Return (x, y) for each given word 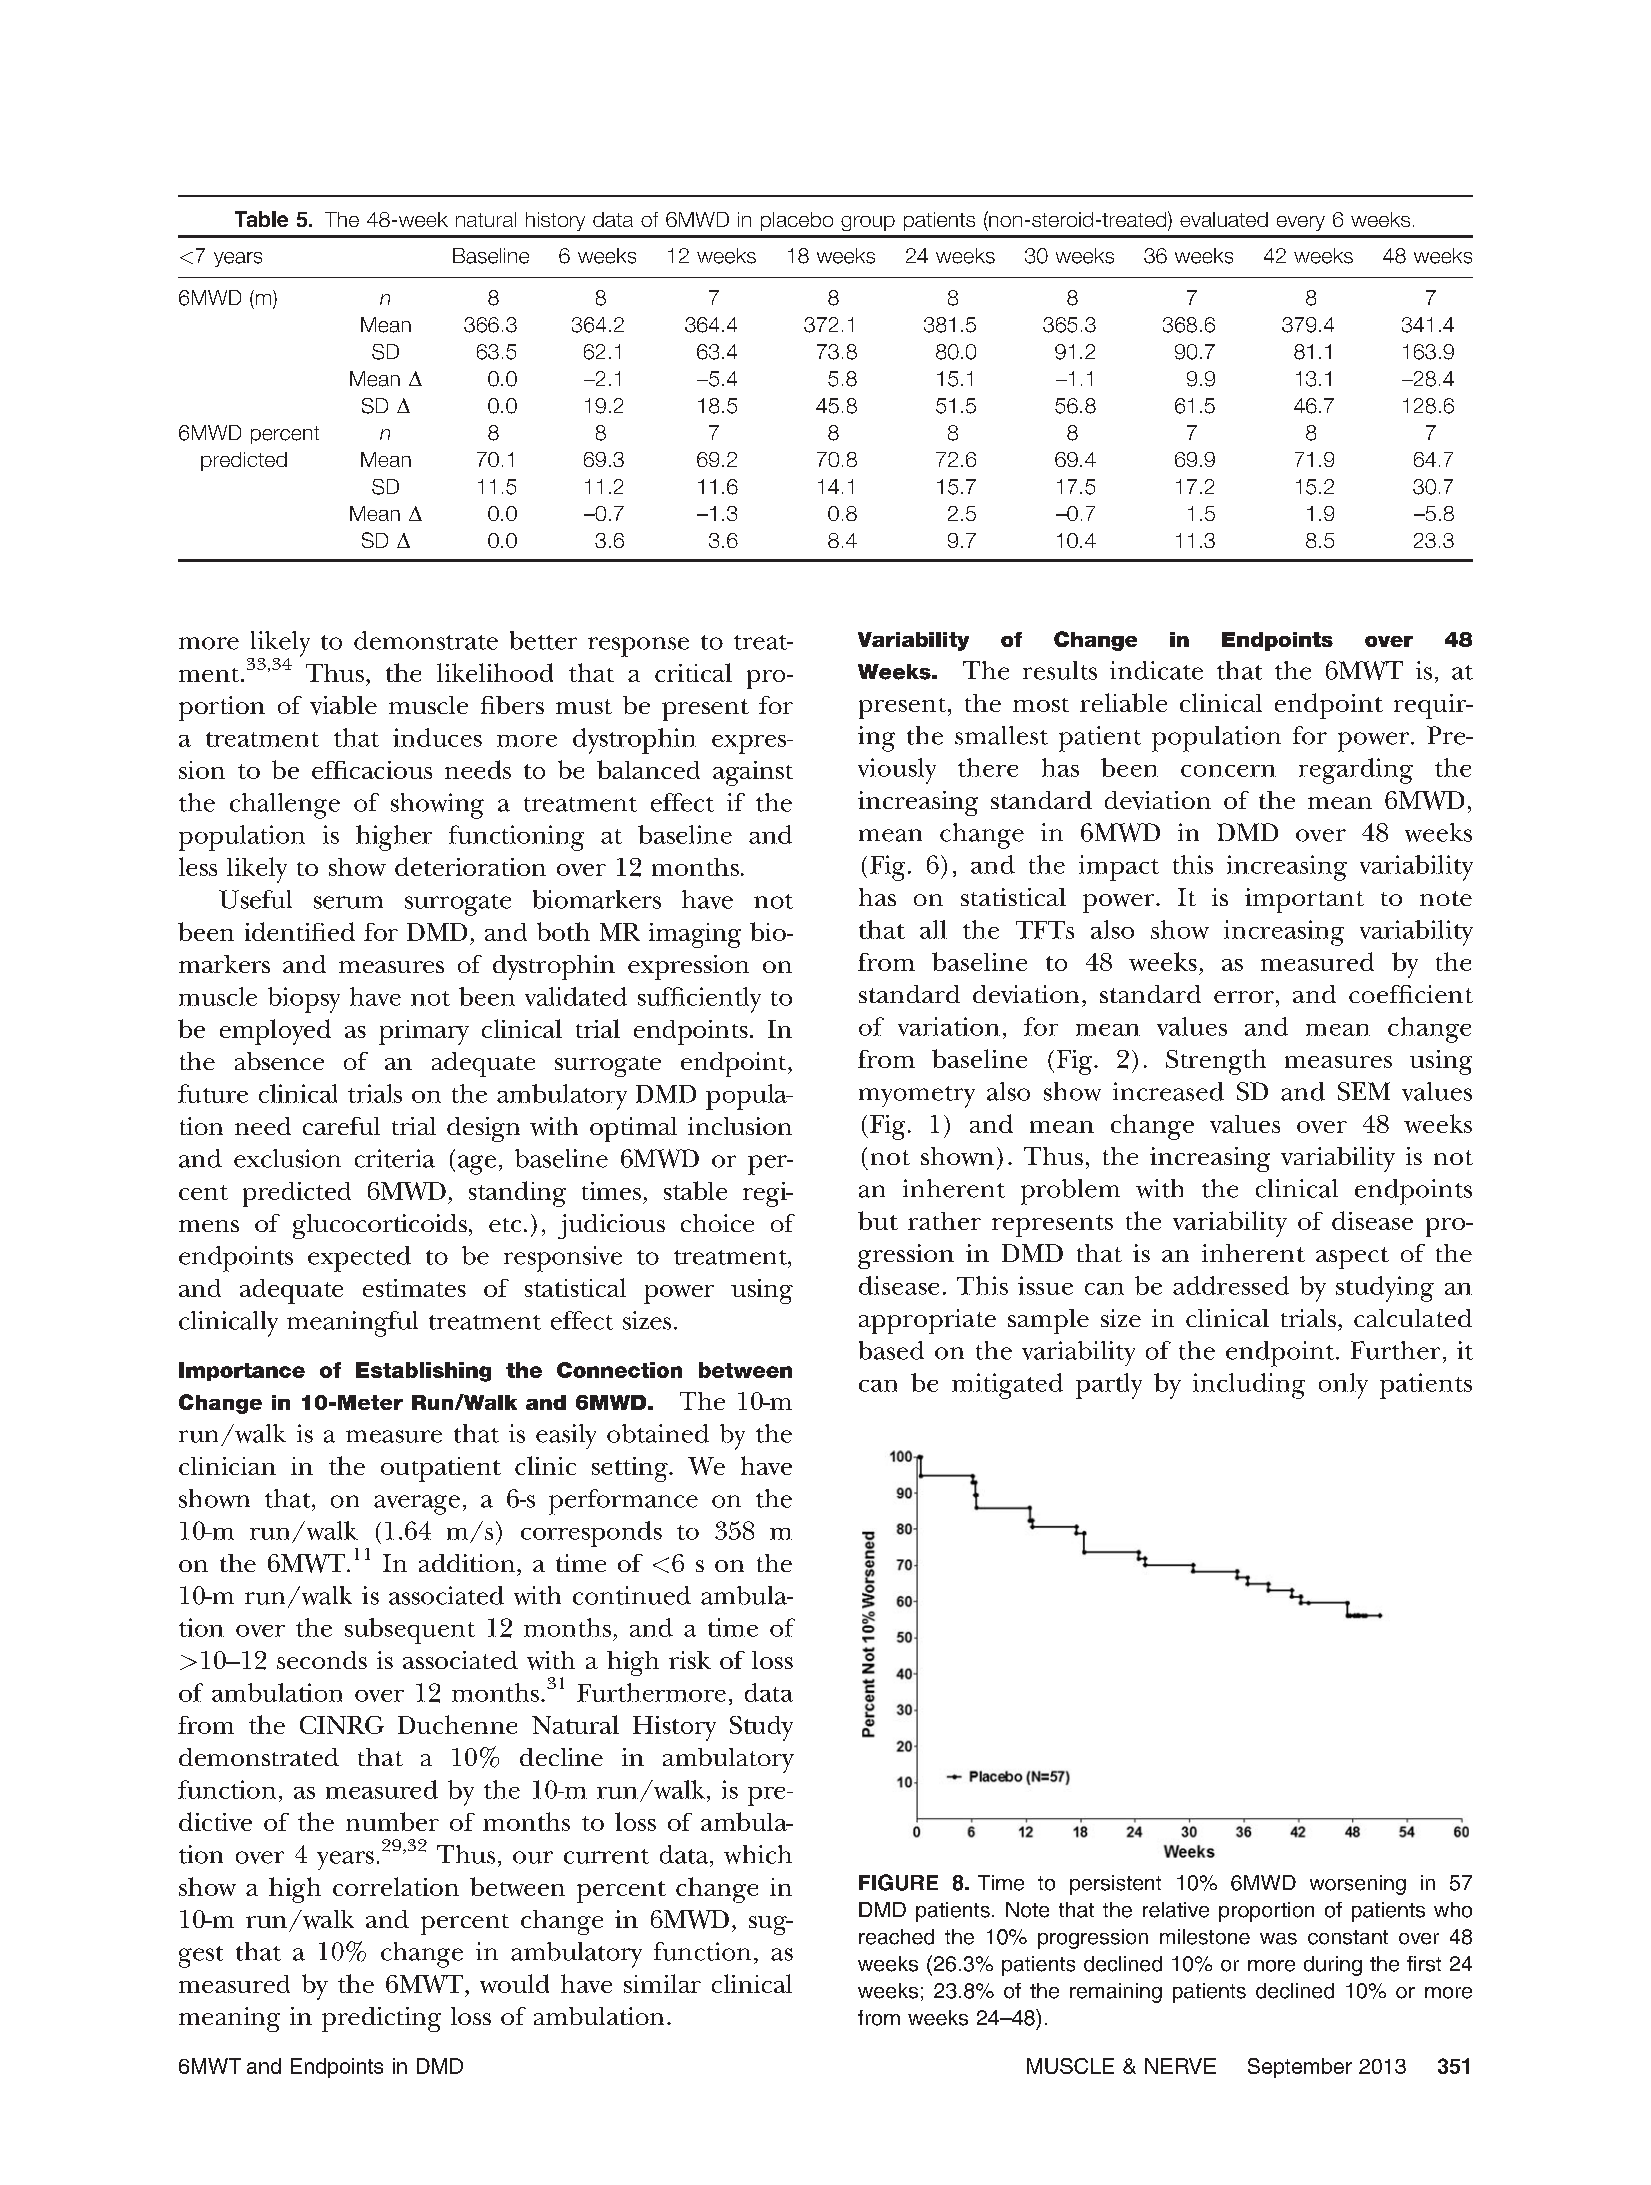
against (753, 773)
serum (348, 902)
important (1304, 900)
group (868, 223)
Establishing (423, 1372)
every (1301, 223)
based (891, 1350)
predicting (381, 2019)
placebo (797, 221)
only (1343, 1386)
